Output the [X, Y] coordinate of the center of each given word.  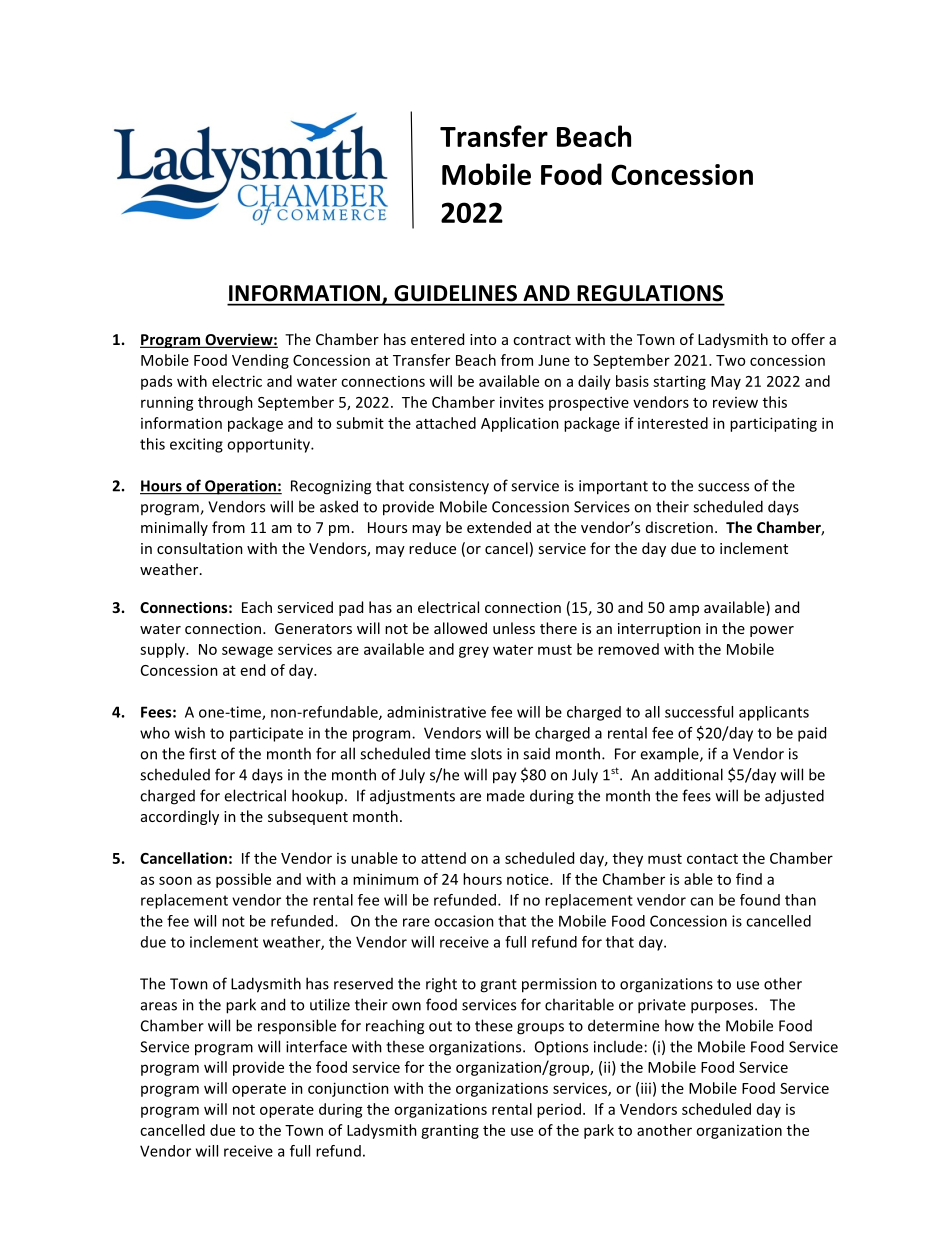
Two [730, 360]
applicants [774, 713]
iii [646, 1088]
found [760, 900]
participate [266, 734]
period [559, 1110]
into [483, 339]
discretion [679, 527]
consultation [200, 548]
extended [499, 527]
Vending [260, 361]
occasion [464, 921]
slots [486, 753]
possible [243, 880]
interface [316, 1046]
